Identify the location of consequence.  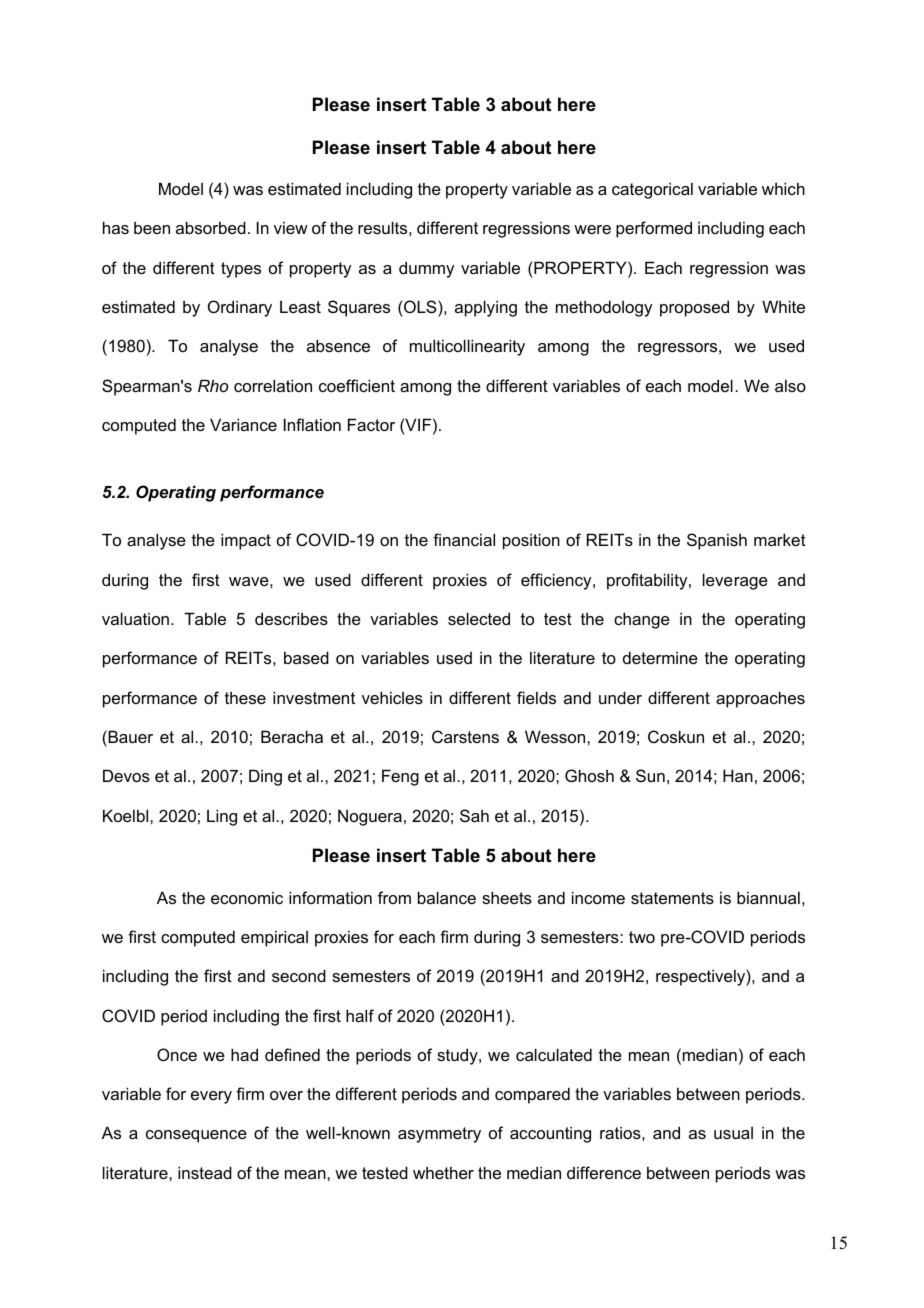
(196, 1136).
